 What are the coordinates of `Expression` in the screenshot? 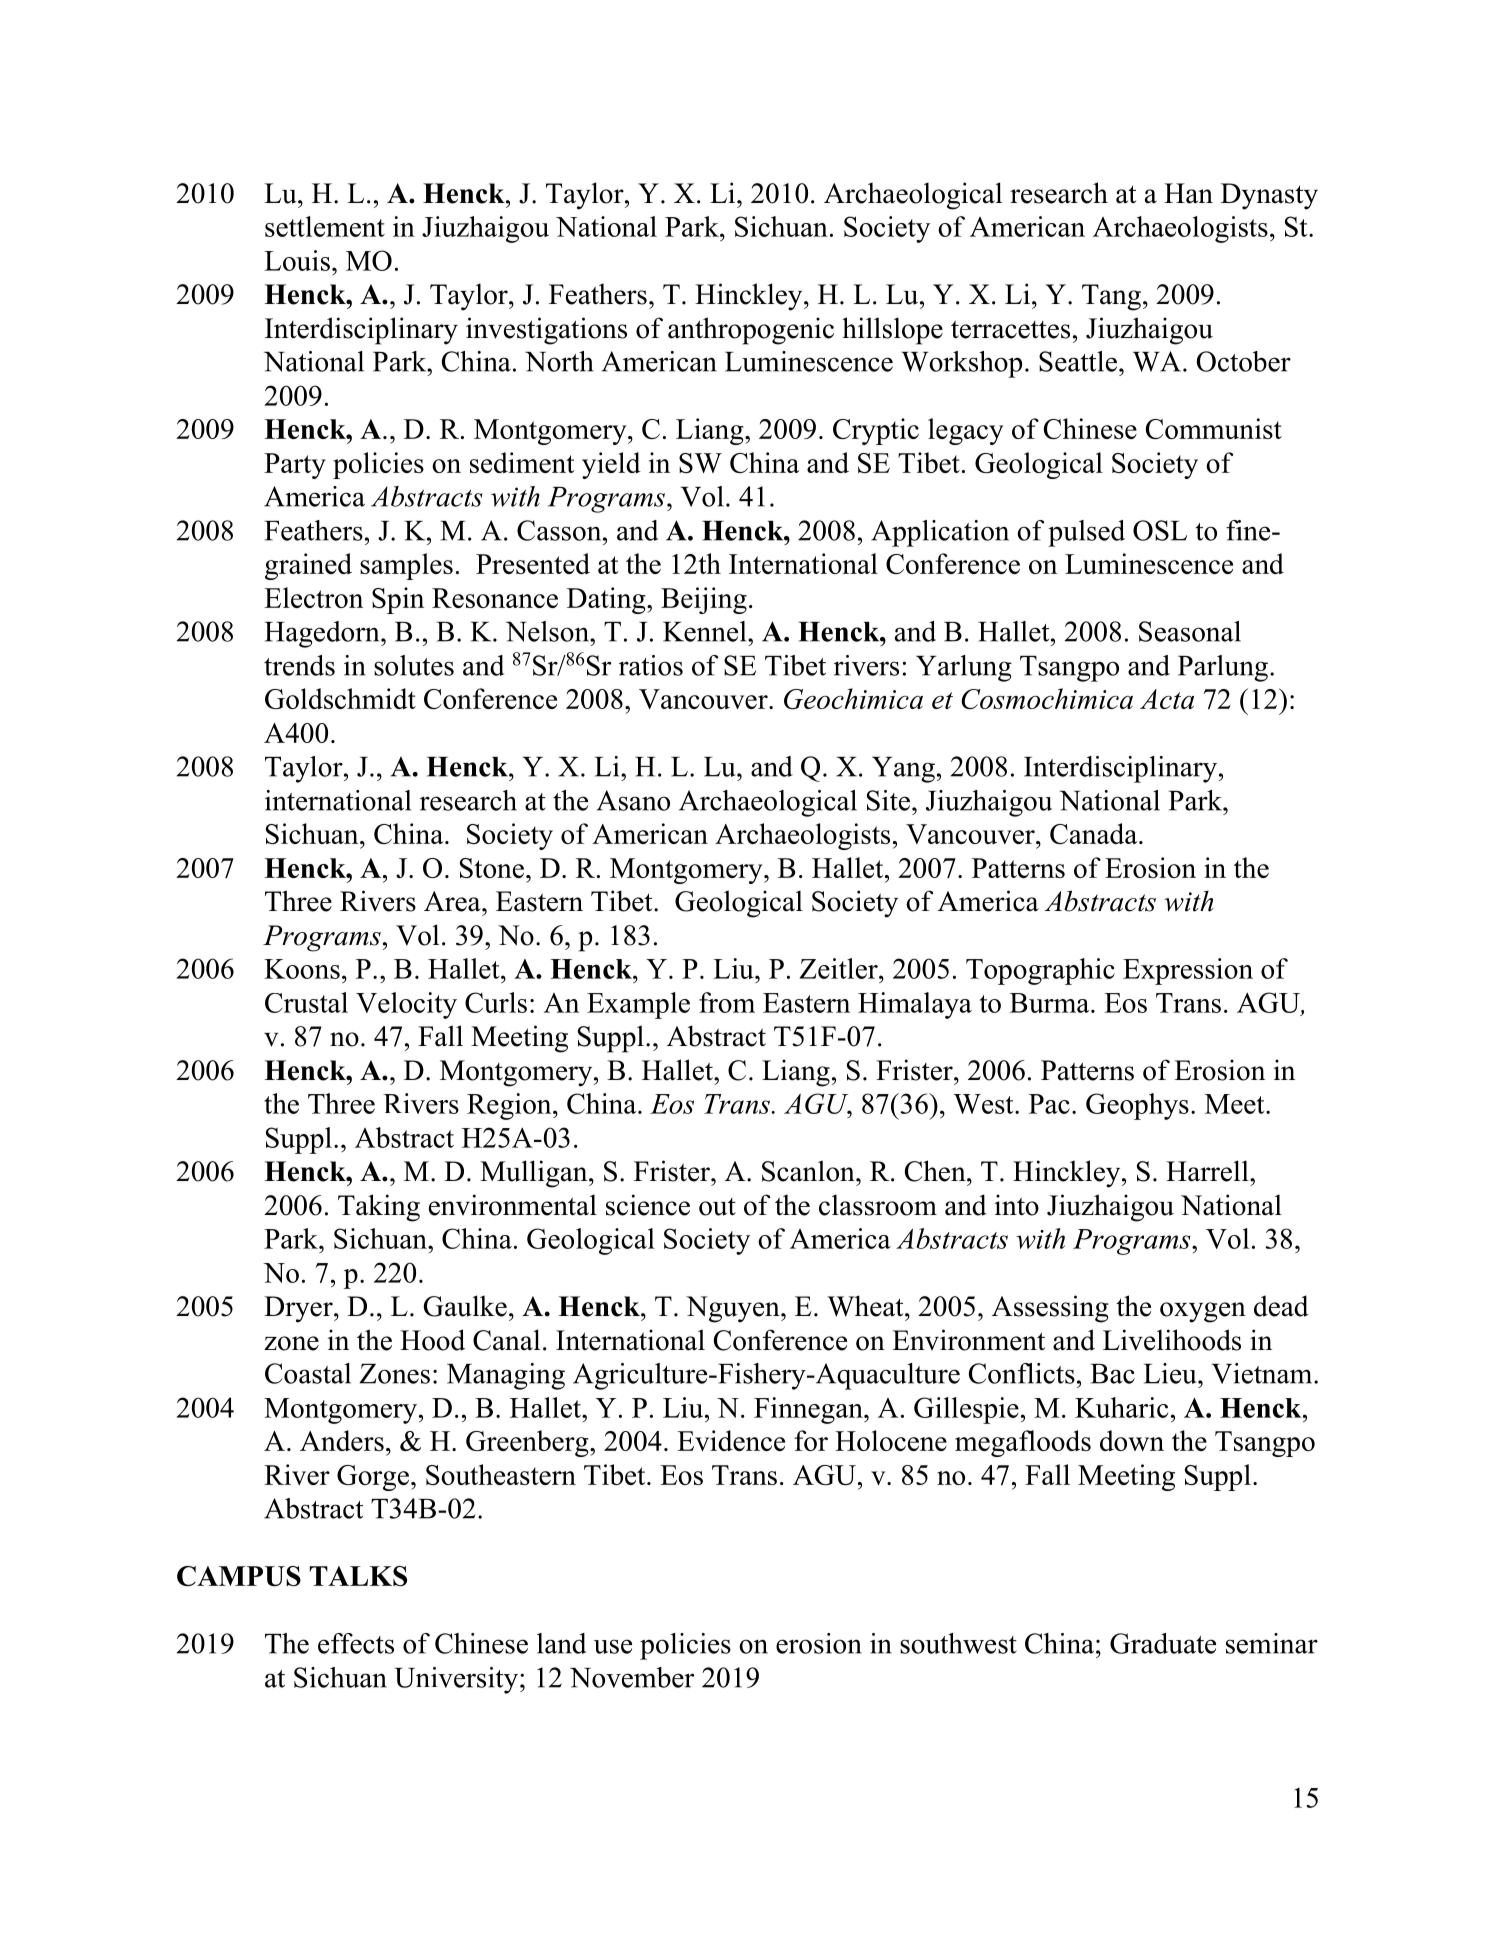 It's located at (1188, 971).
